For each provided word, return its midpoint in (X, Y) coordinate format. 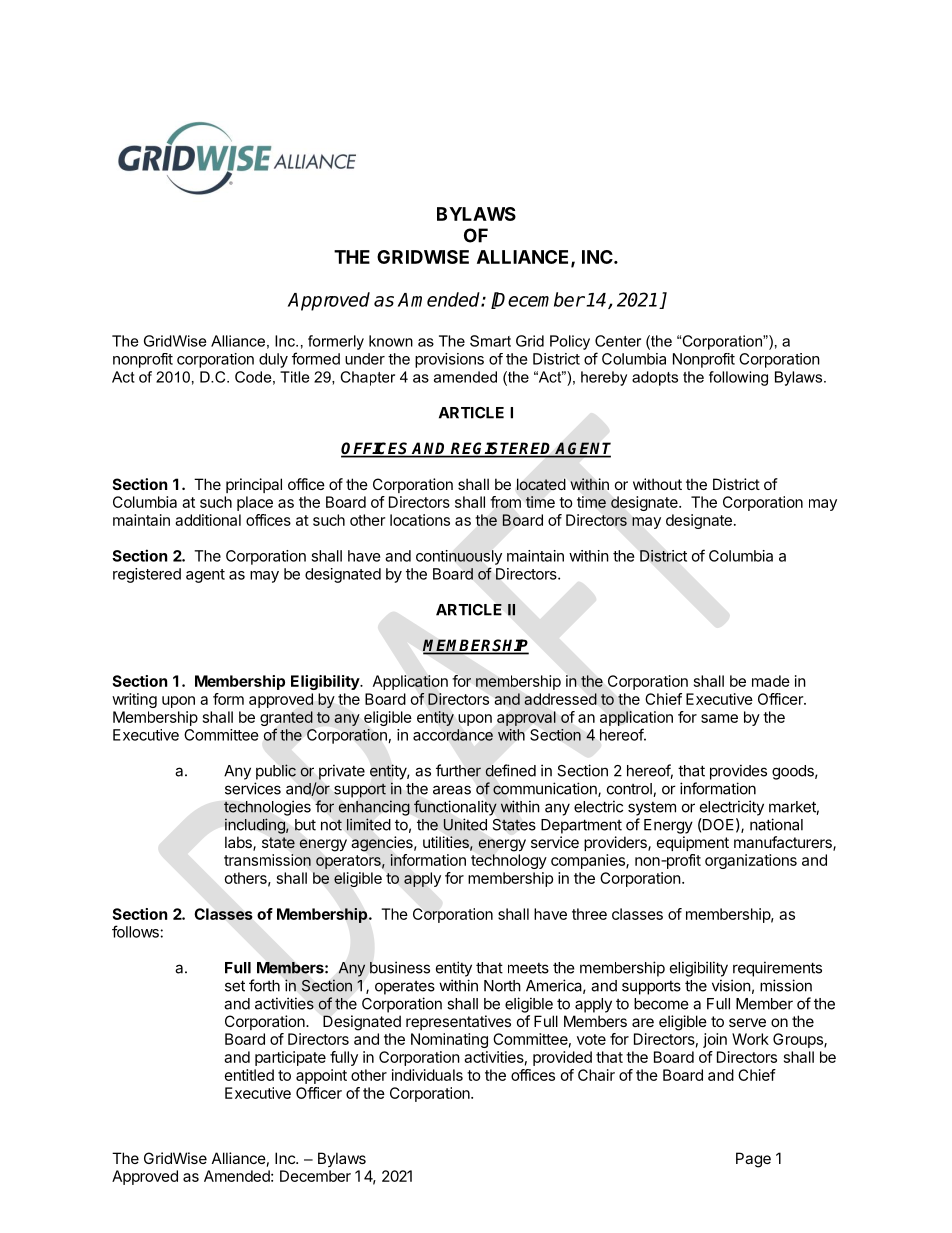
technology (509, 861)
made (771, 681)
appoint (321, 1076)
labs (239, 843)
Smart (490, 341)
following (738, 378)
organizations (751, 861)
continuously (459, 557)
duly (273, 360)
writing (134, 700)
